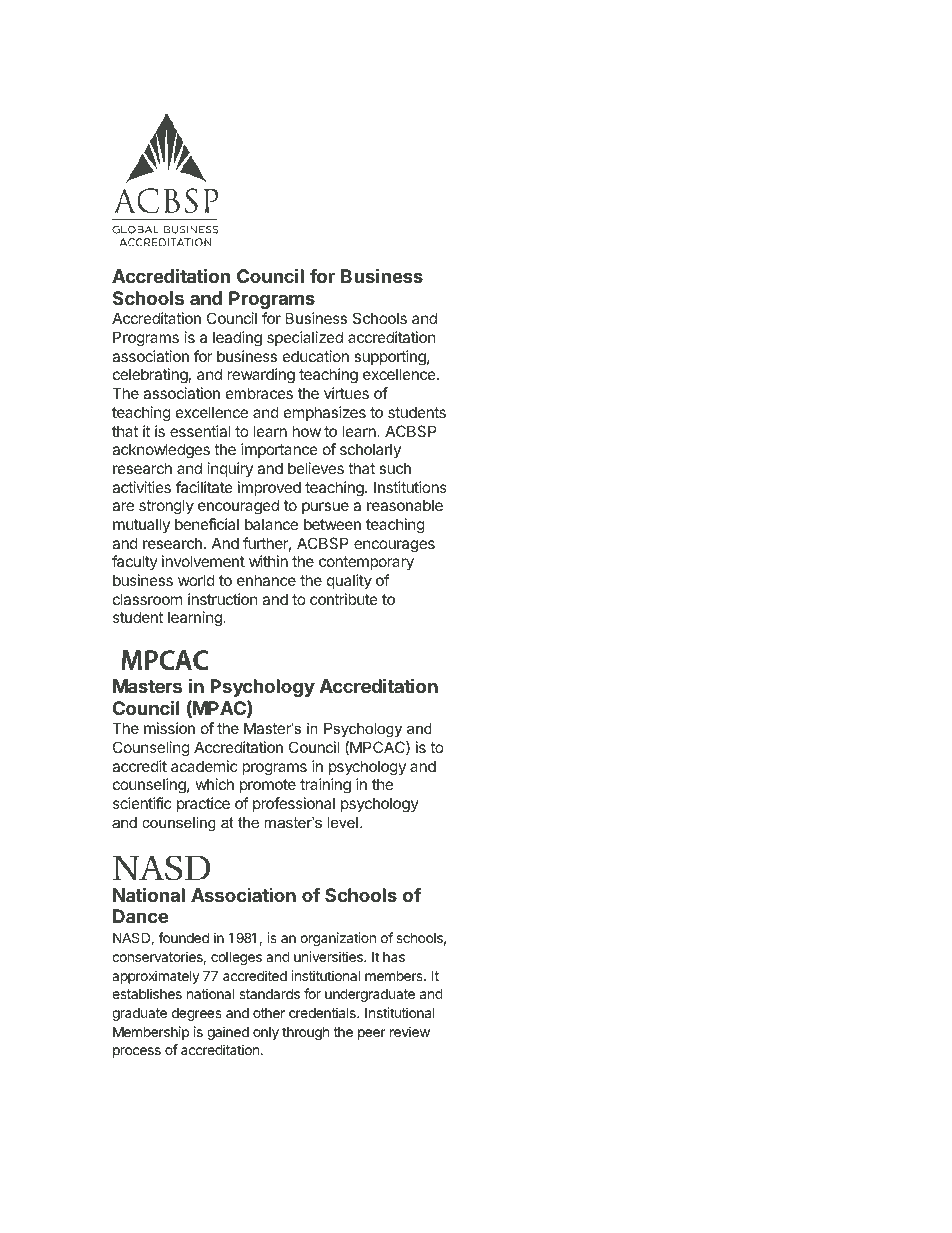  Describe the element at coordinates (344, 599) in the screenshot. I see `contribute` at that location.
